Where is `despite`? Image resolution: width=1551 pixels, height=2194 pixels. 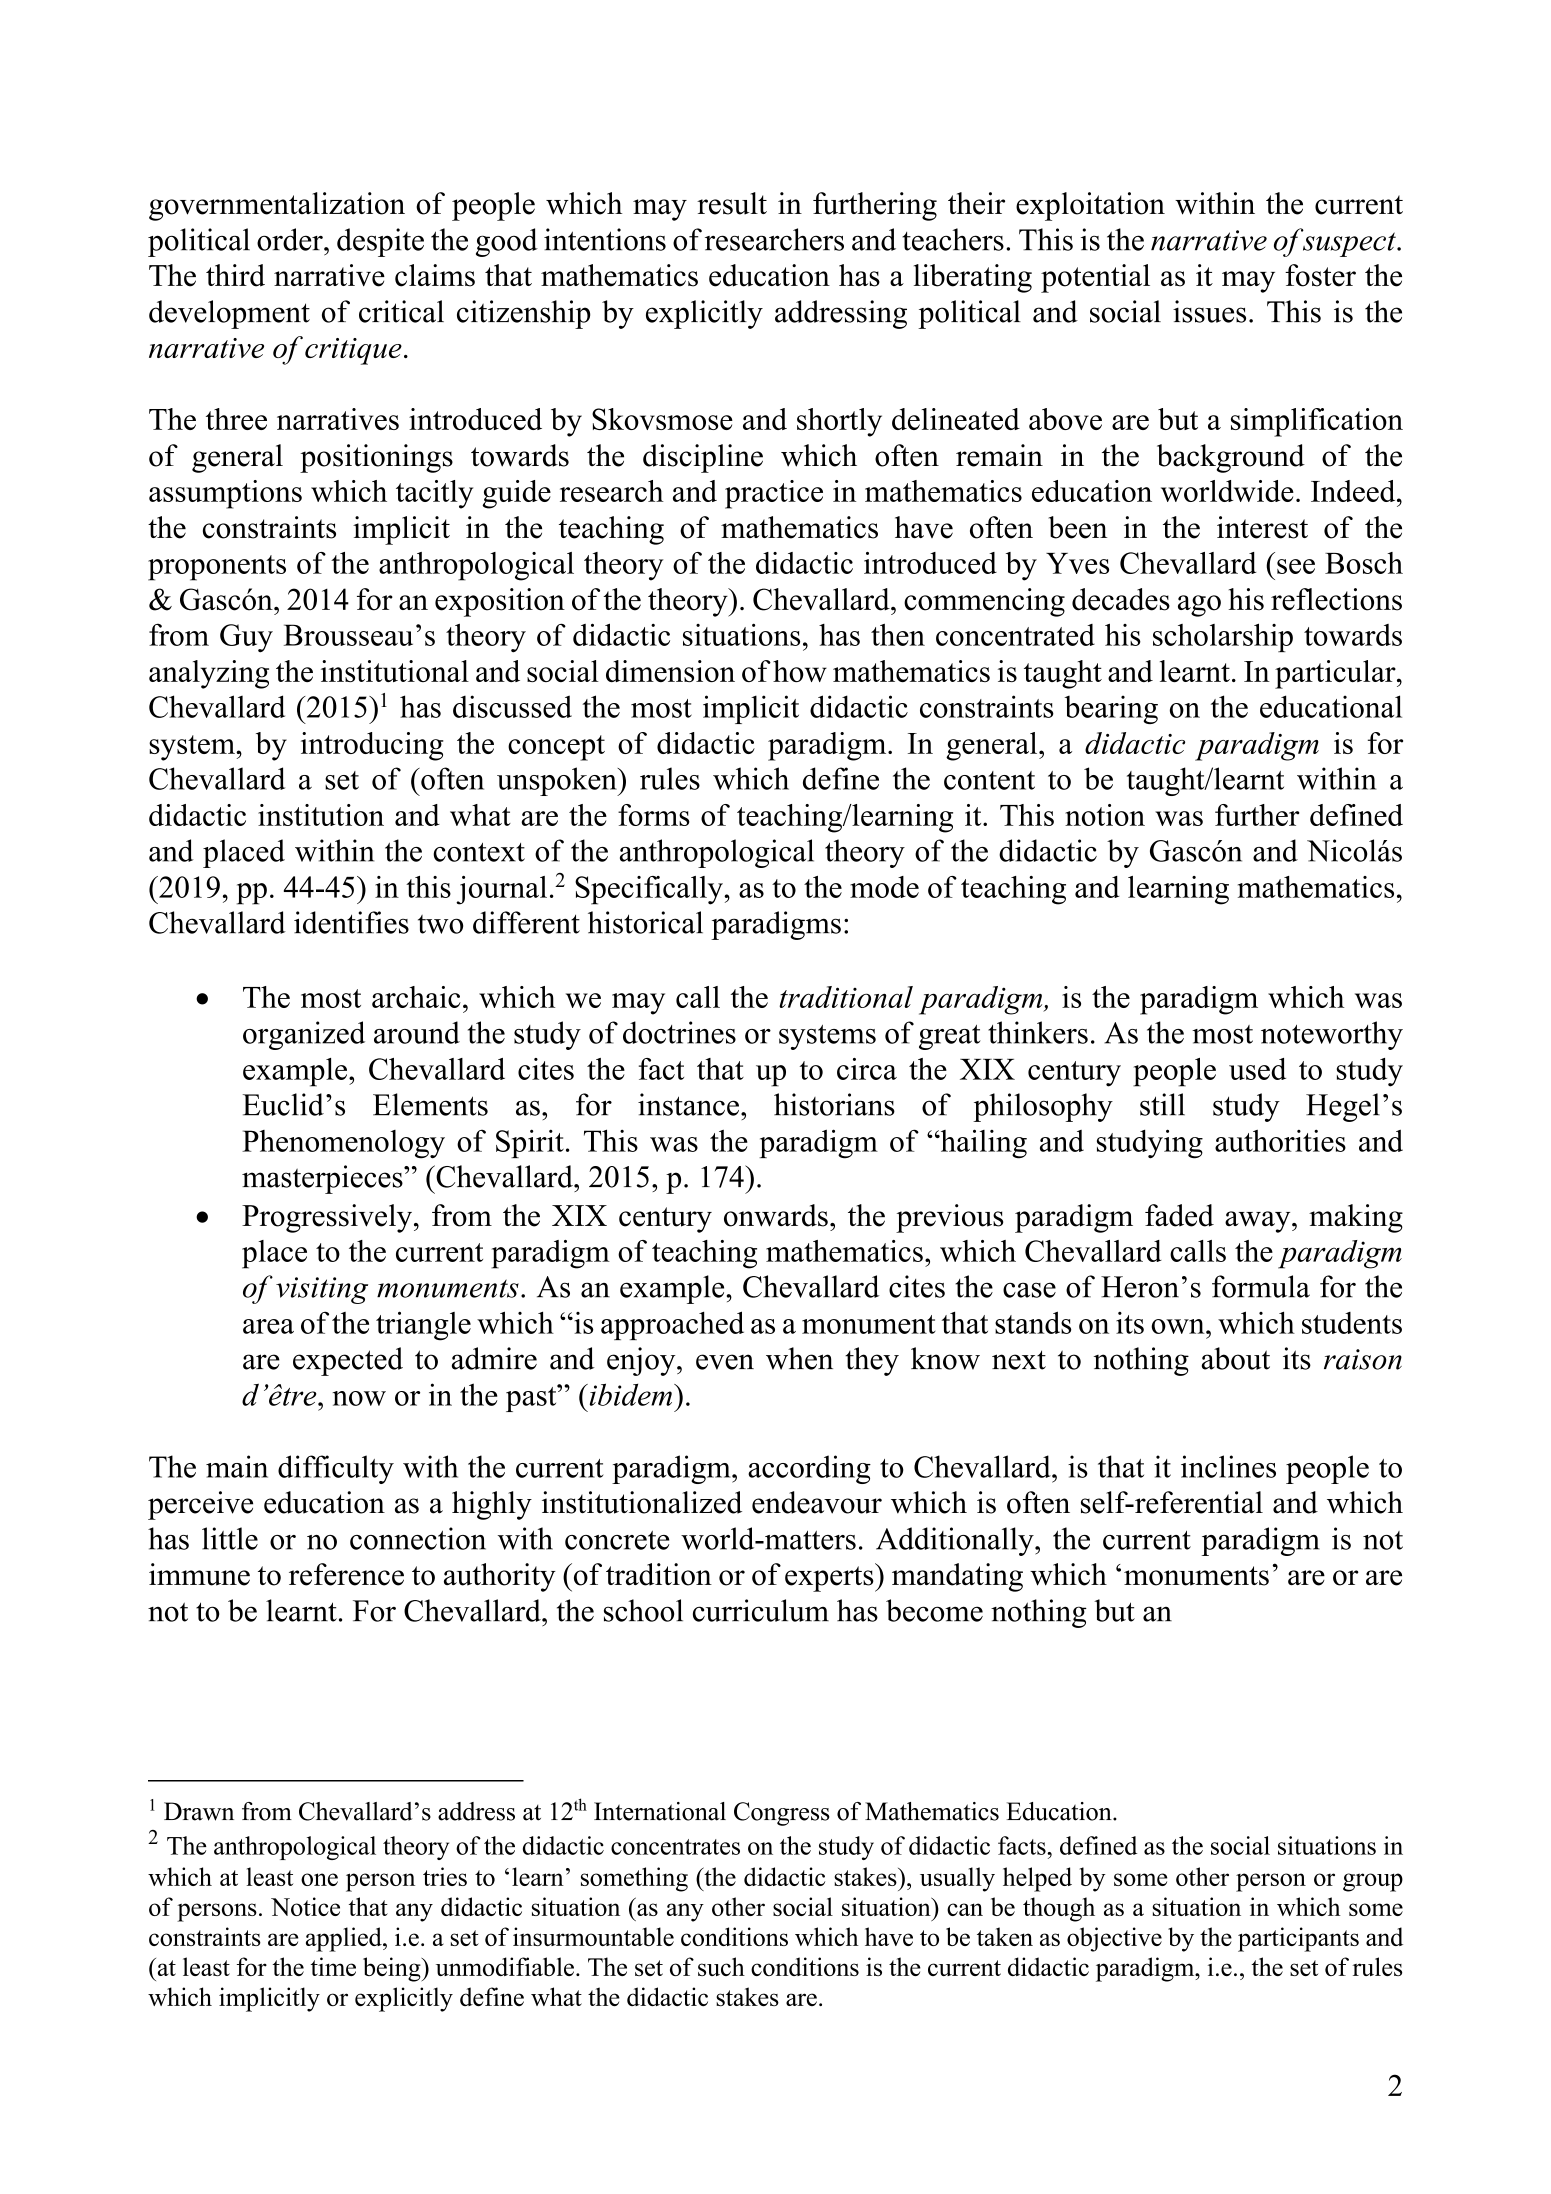
despite is located at coordinates (380, 242).
